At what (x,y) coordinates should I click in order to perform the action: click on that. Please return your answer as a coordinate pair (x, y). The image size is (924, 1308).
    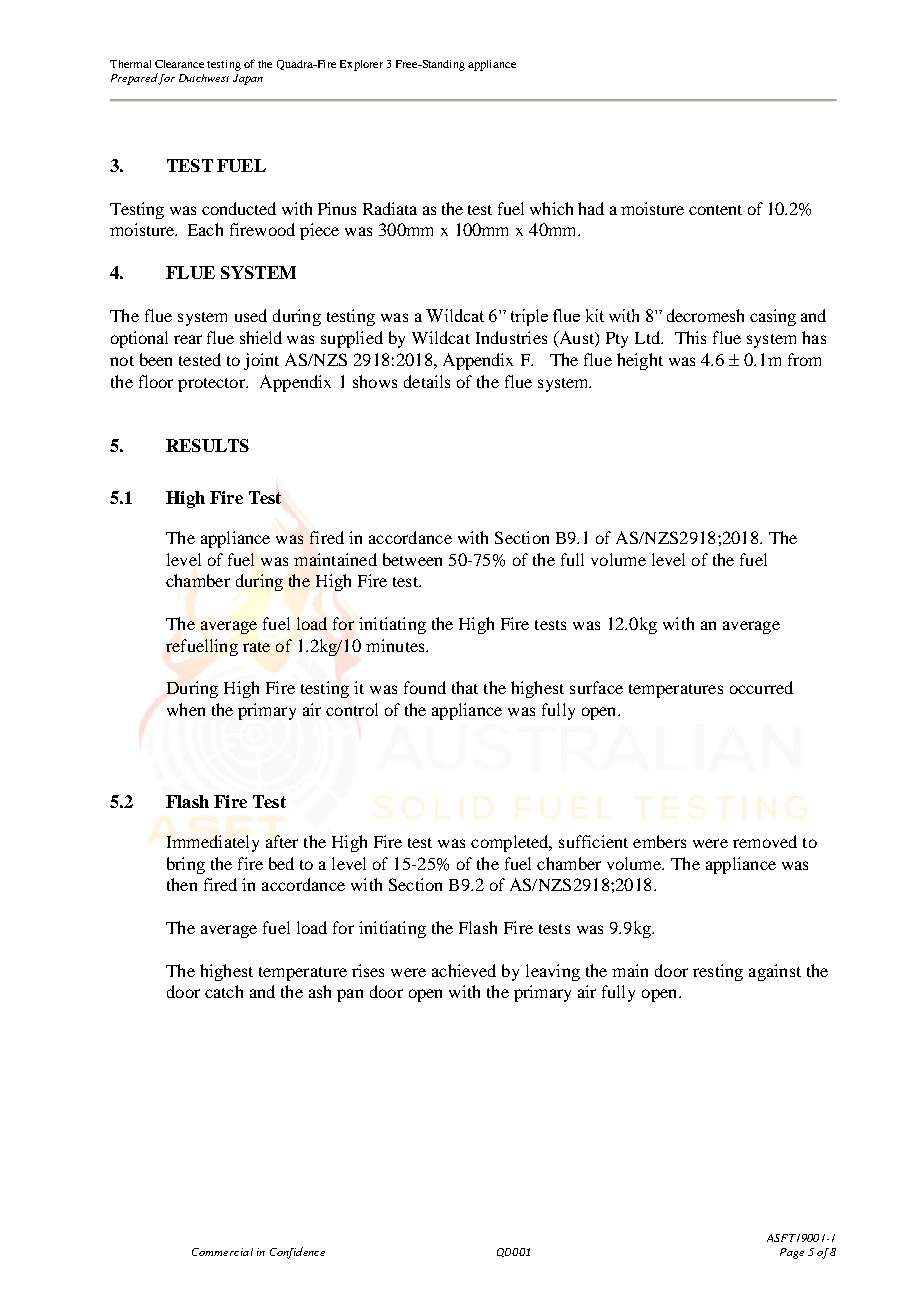
    Looking at the image, I should click on (465, 687).
